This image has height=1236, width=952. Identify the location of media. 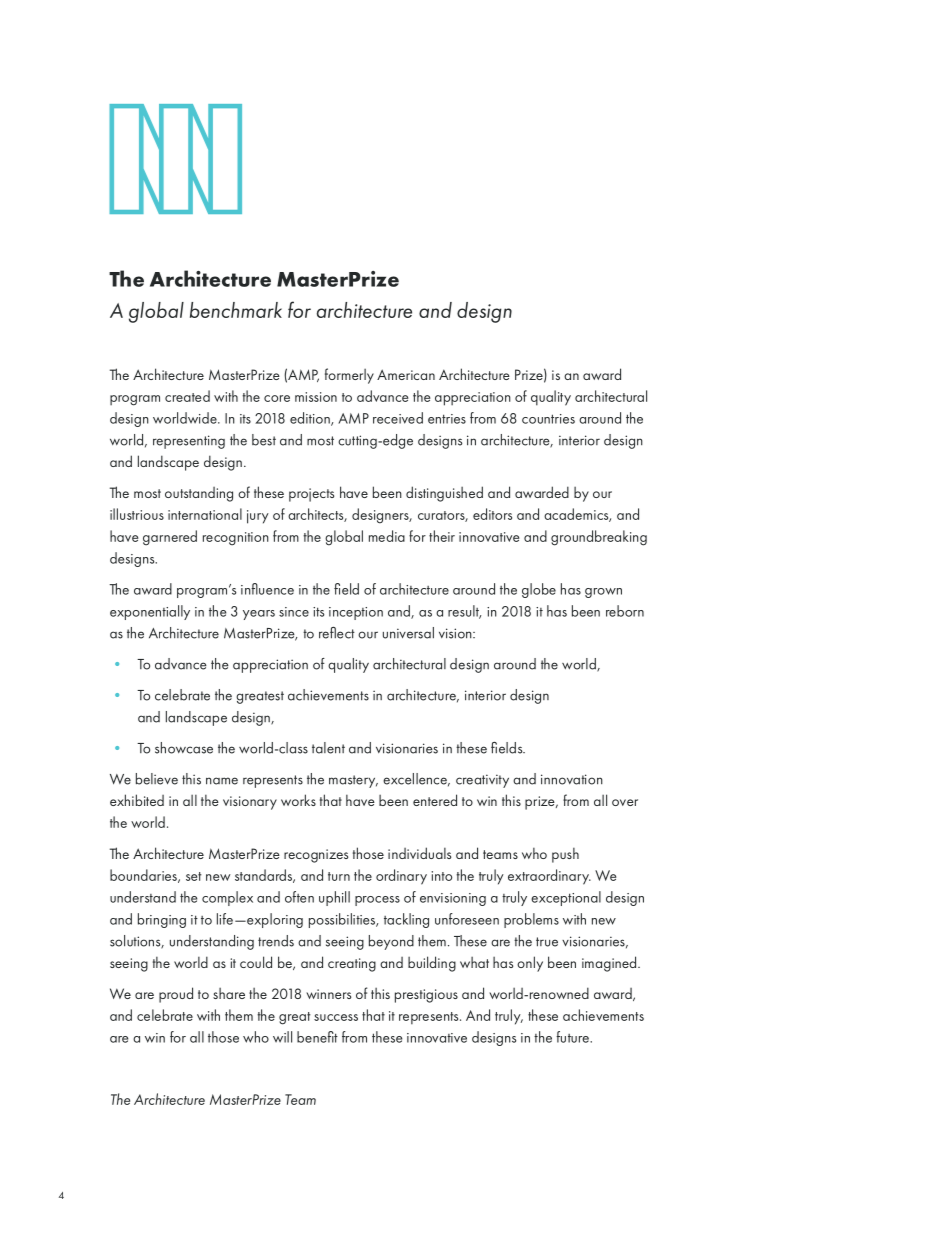
(387, 536).
